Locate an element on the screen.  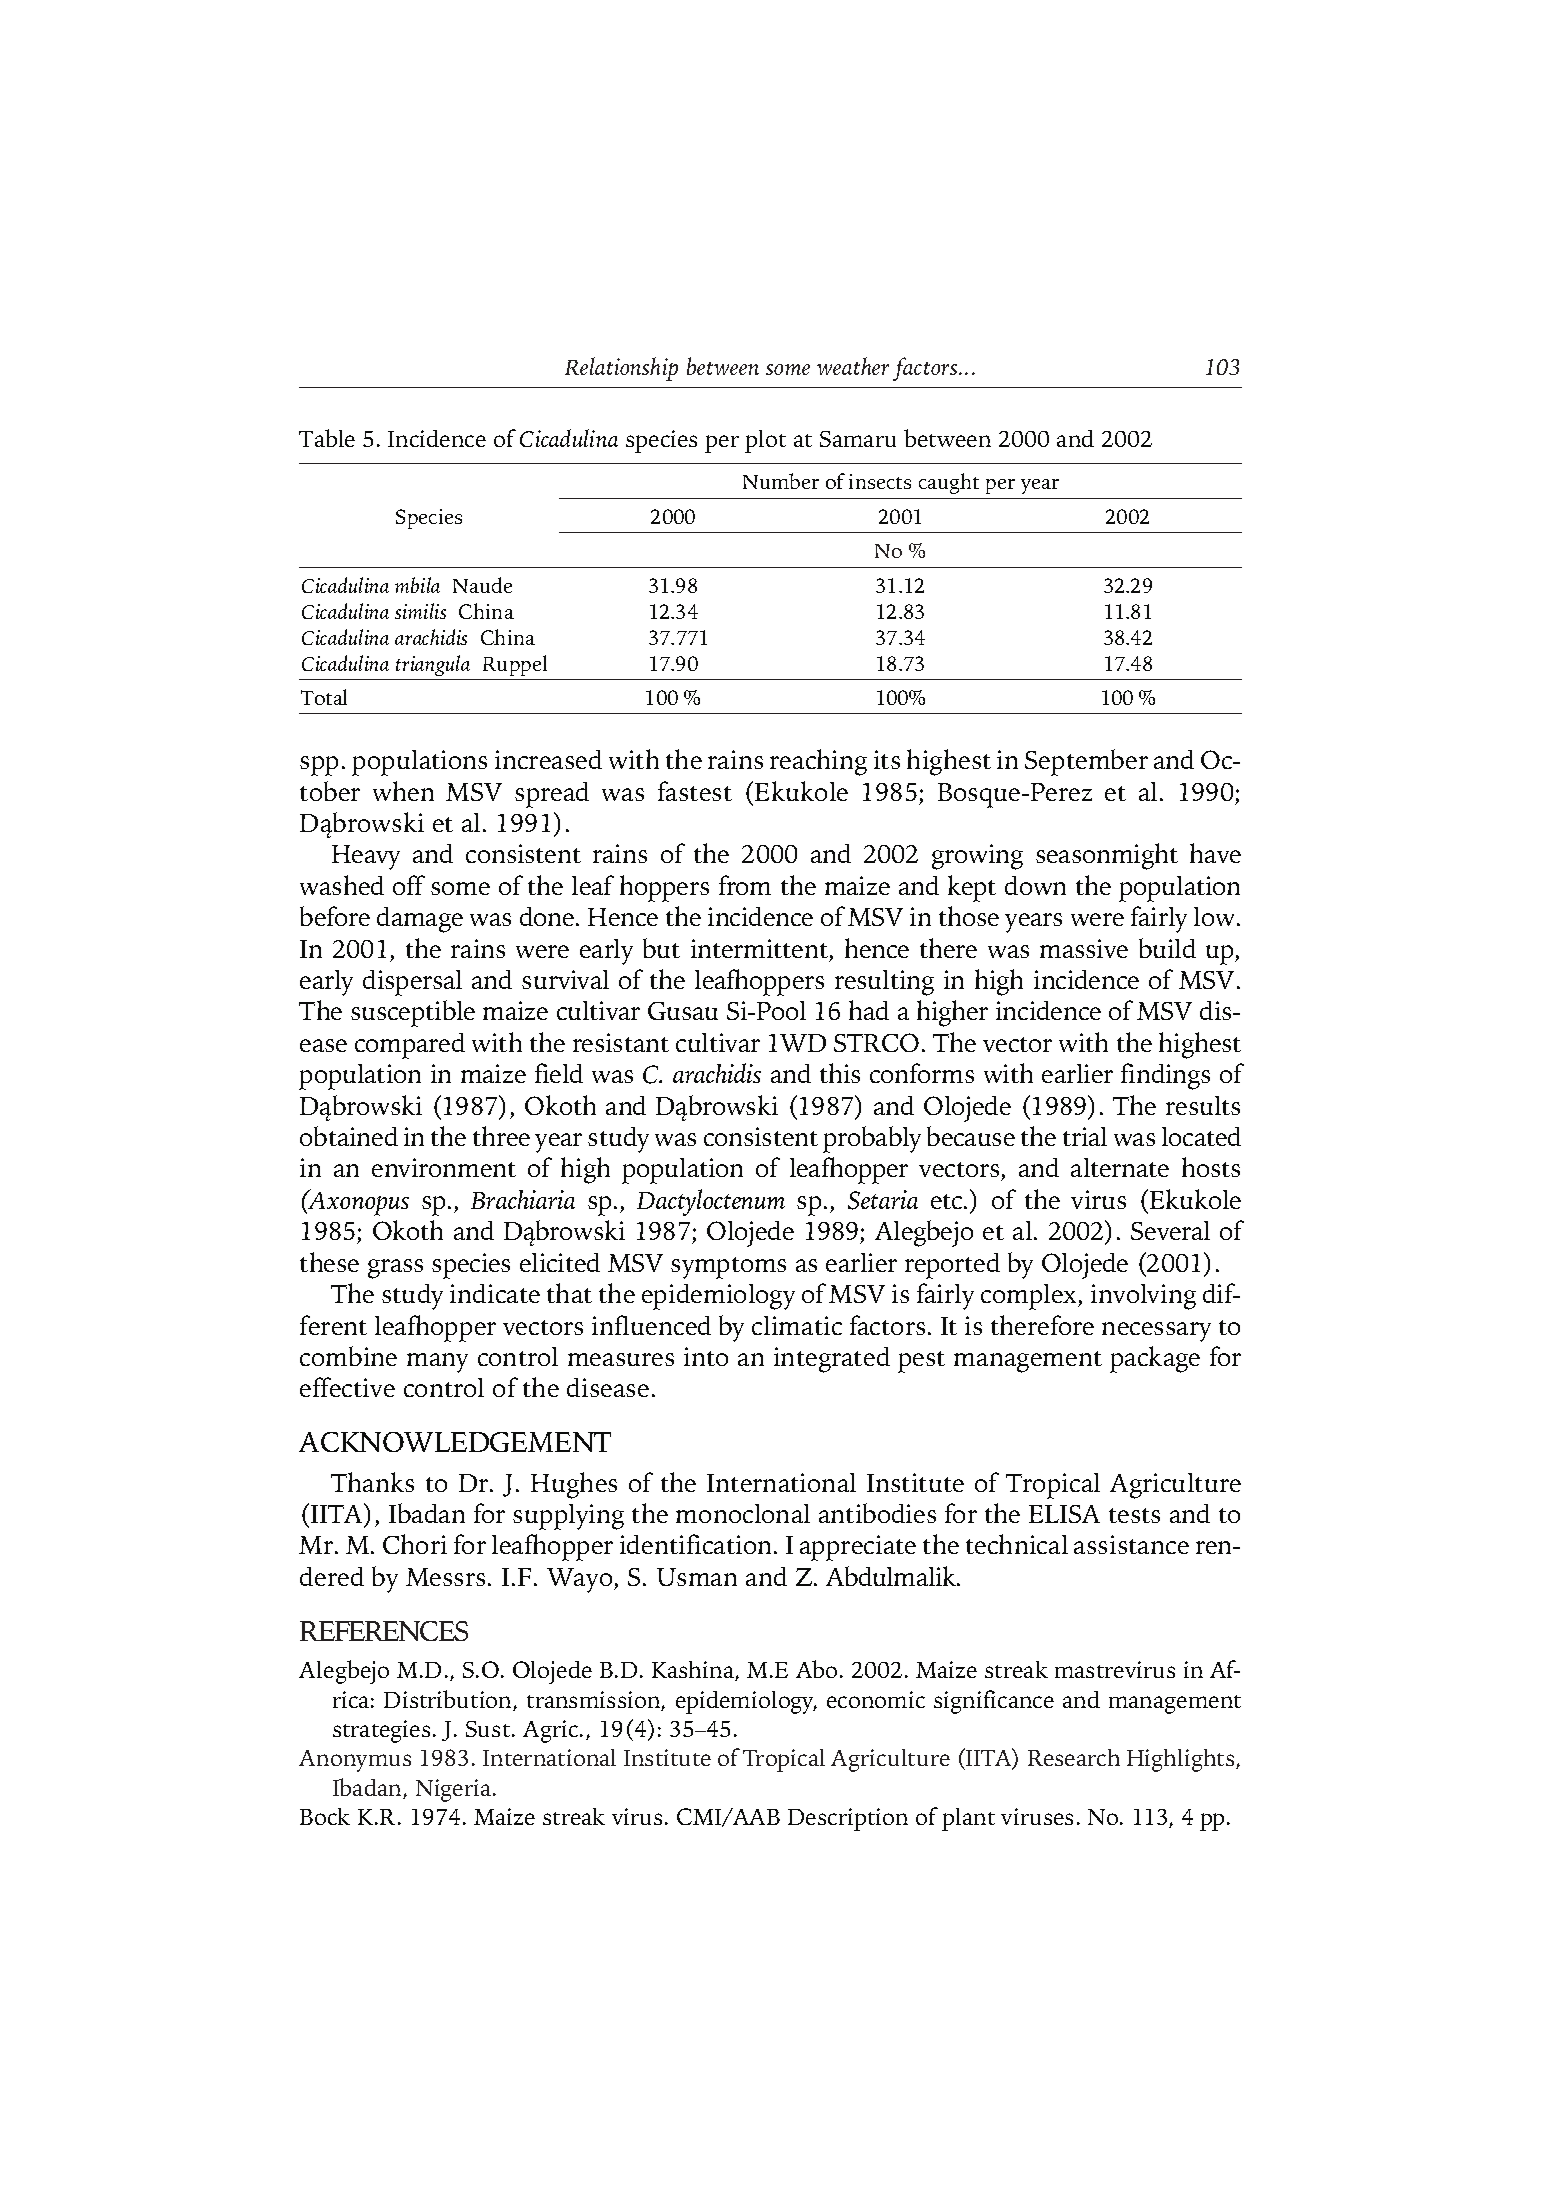
intermittent is located at coordinates (759, 948).
